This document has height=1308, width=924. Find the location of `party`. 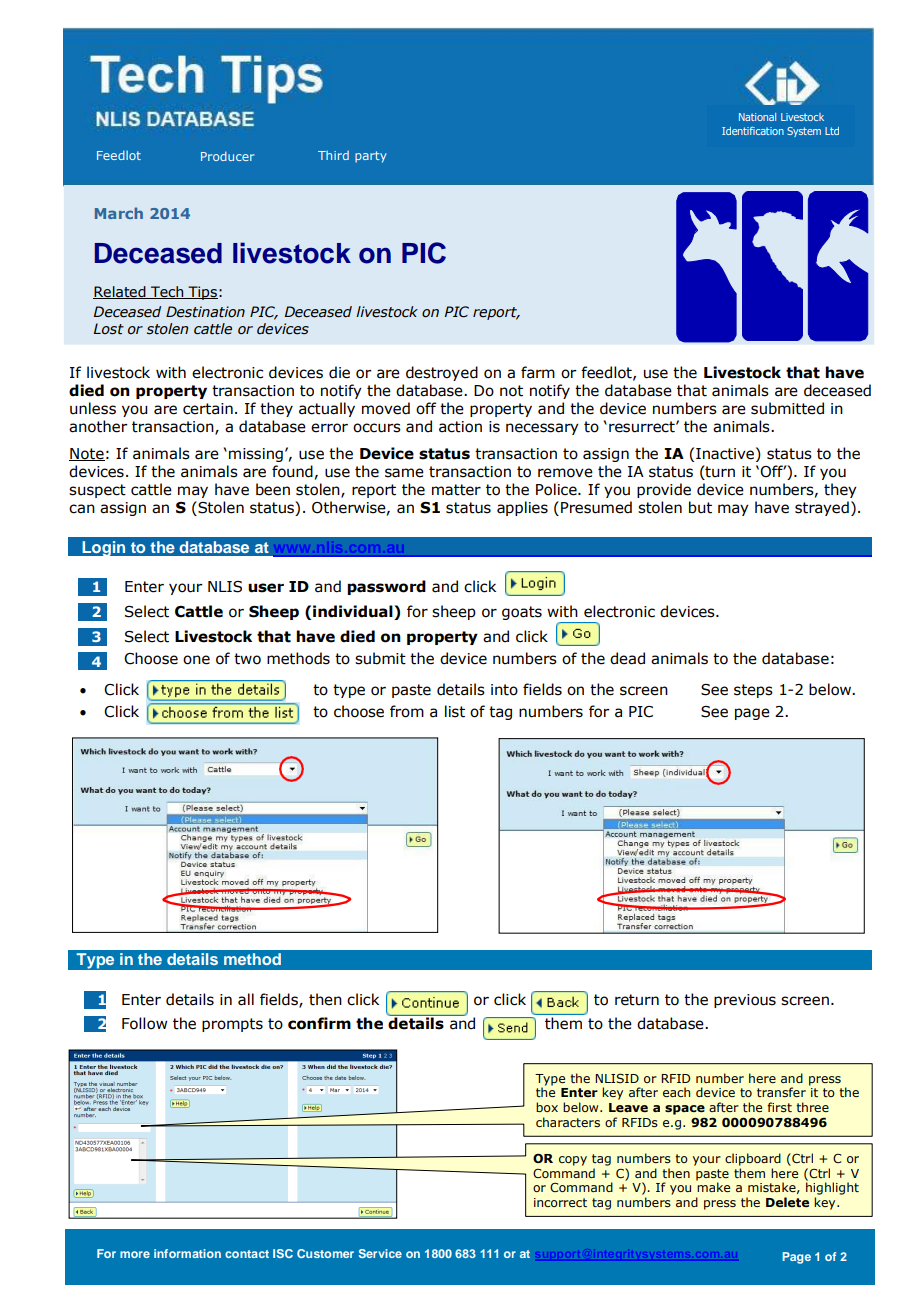

party is located at coordinates (371, 157).
